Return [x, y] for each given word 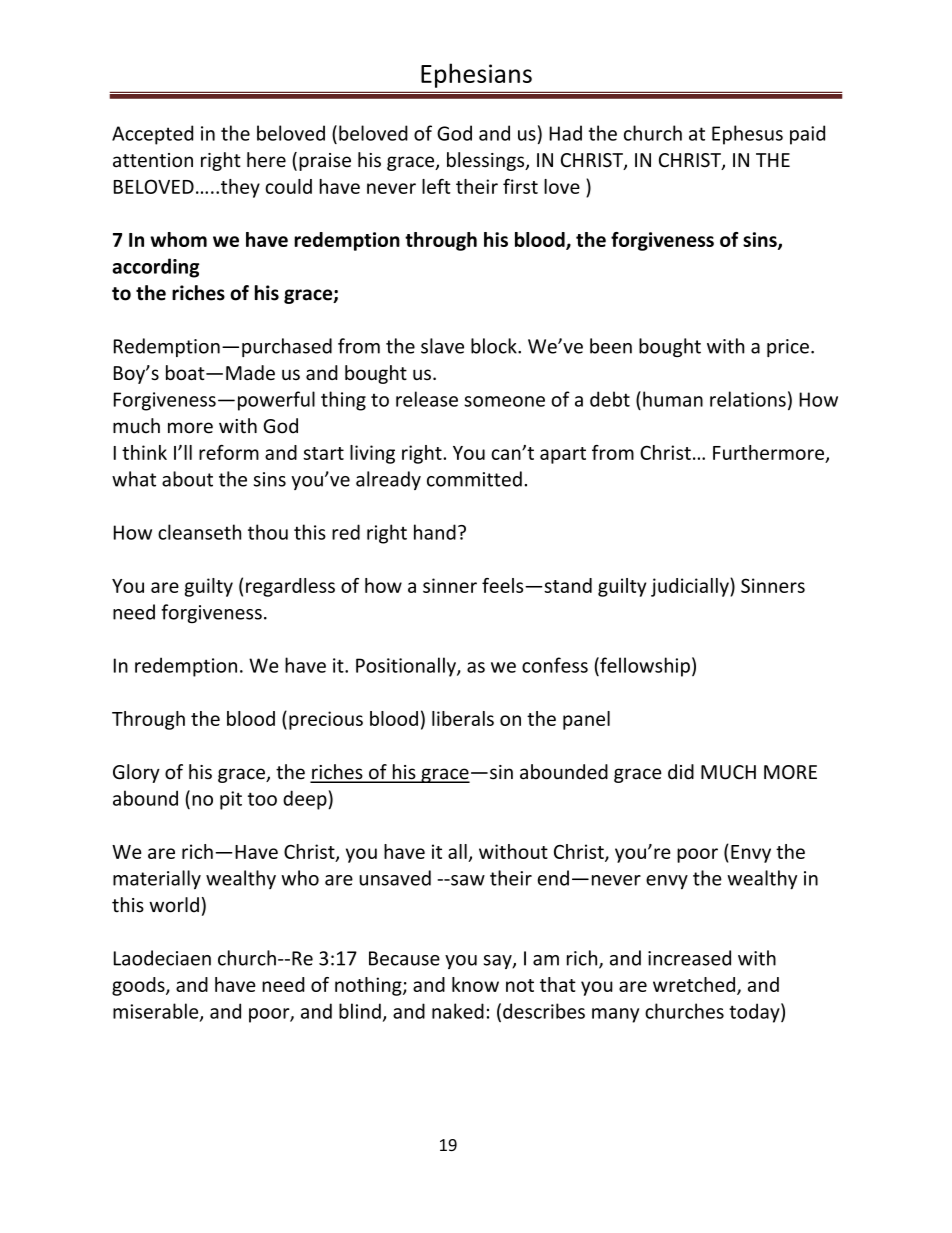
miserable [157, 1012]
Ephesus [747, 135]
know [475, 984]
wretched [695, 985]
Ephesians [476, 75]
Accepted [152, 135]
